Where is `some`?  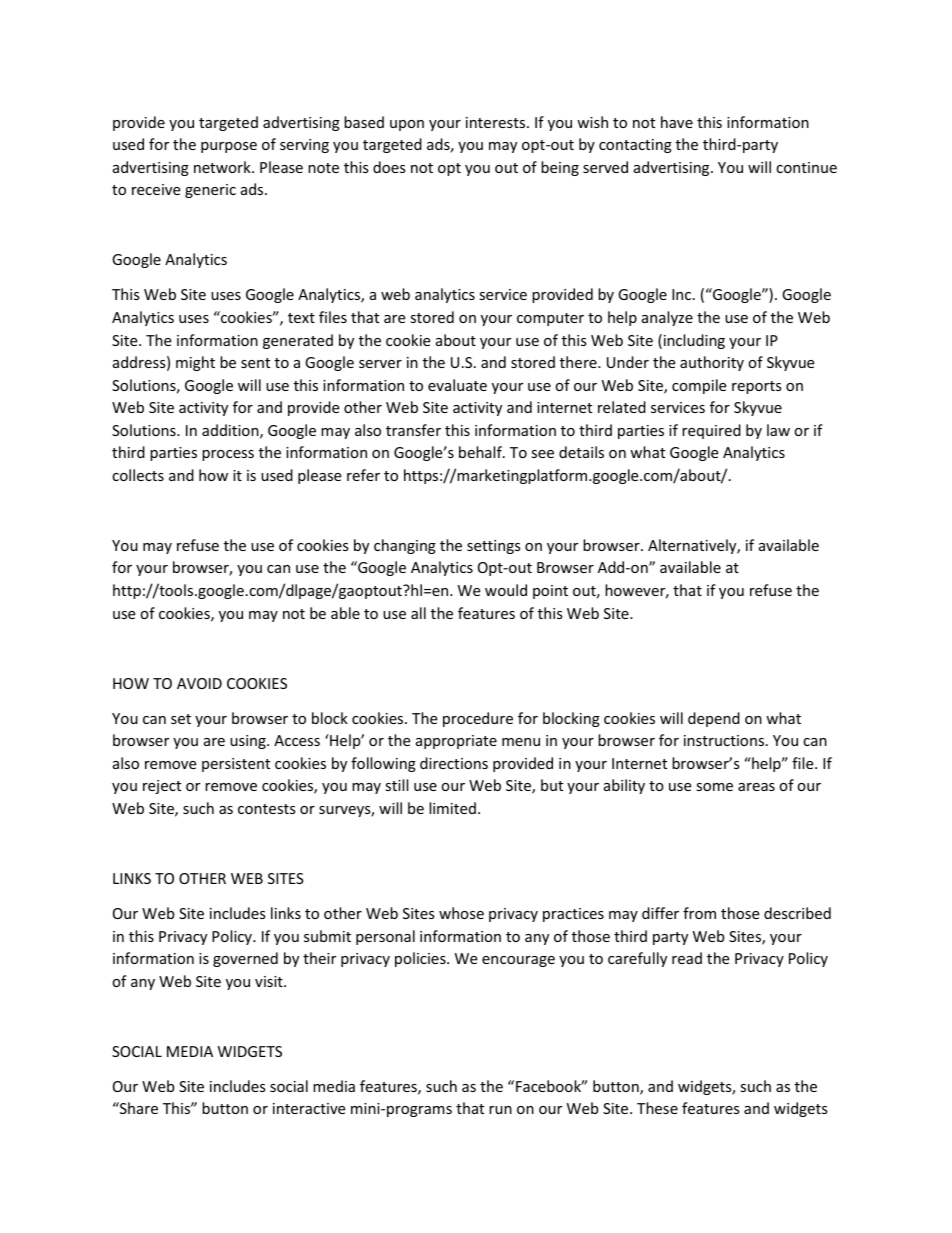 some is located at coordinates (714, 787).
